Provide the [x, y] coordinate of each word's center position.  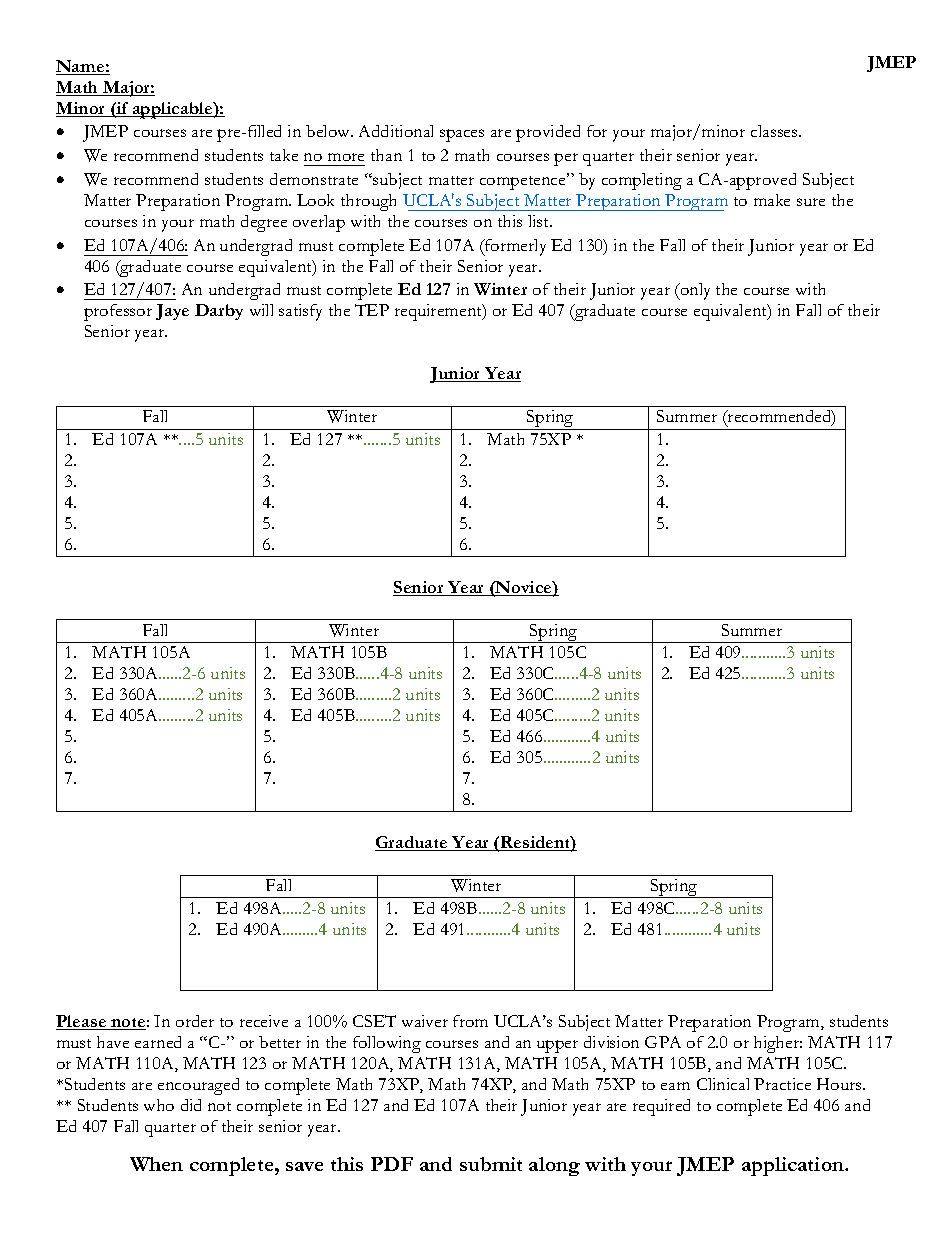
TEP [372, 310]
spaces [462, 135]
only [694, 291]
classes [775, 131]
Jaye [172, 312]
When [156, 1164]
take [284, 155]
